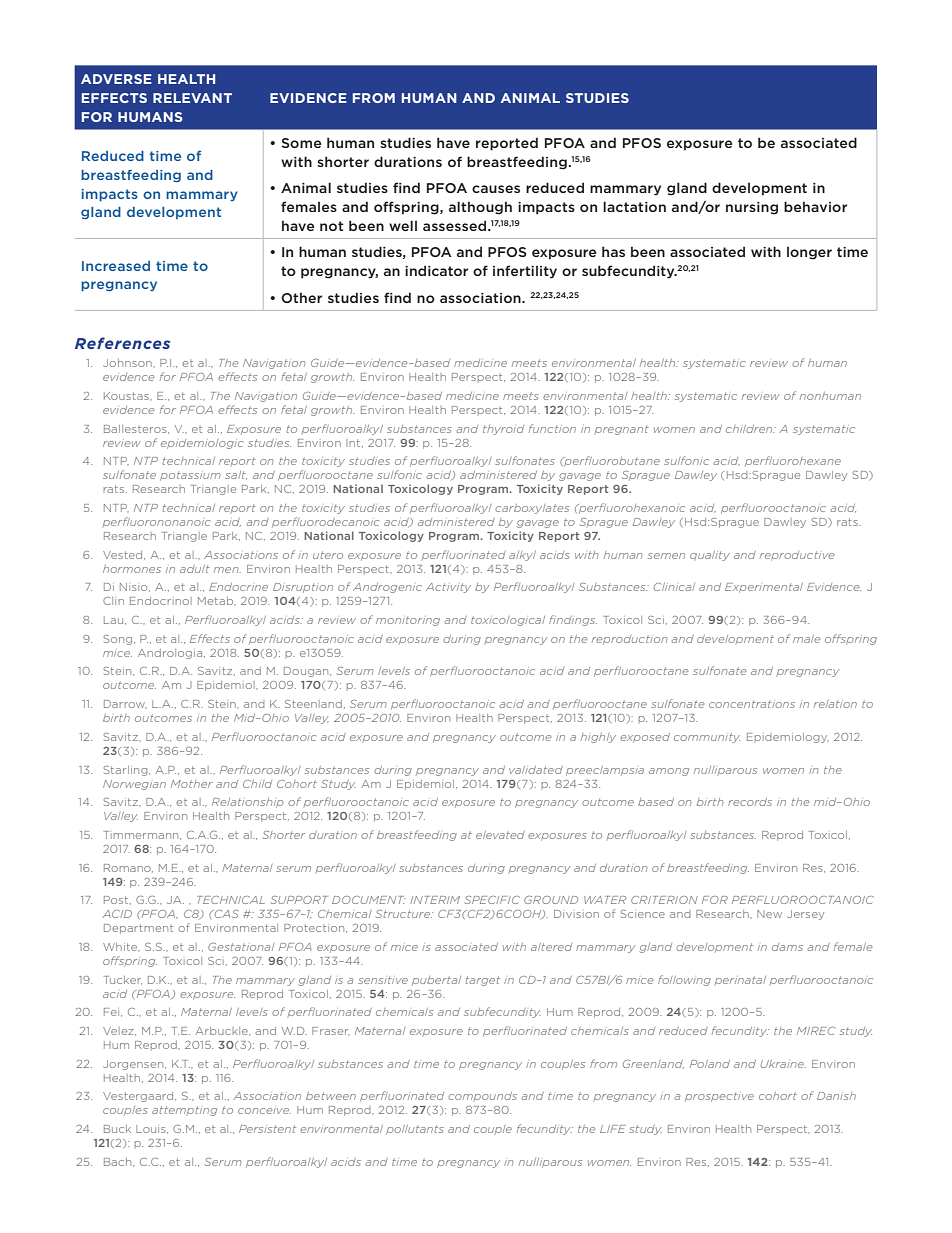 The width and height of the screenshot is (952, 1233). What do you see at coordinates (192, 98) in the screenshot?
I see `RELEVANT` at bounding box center [192, 98].
